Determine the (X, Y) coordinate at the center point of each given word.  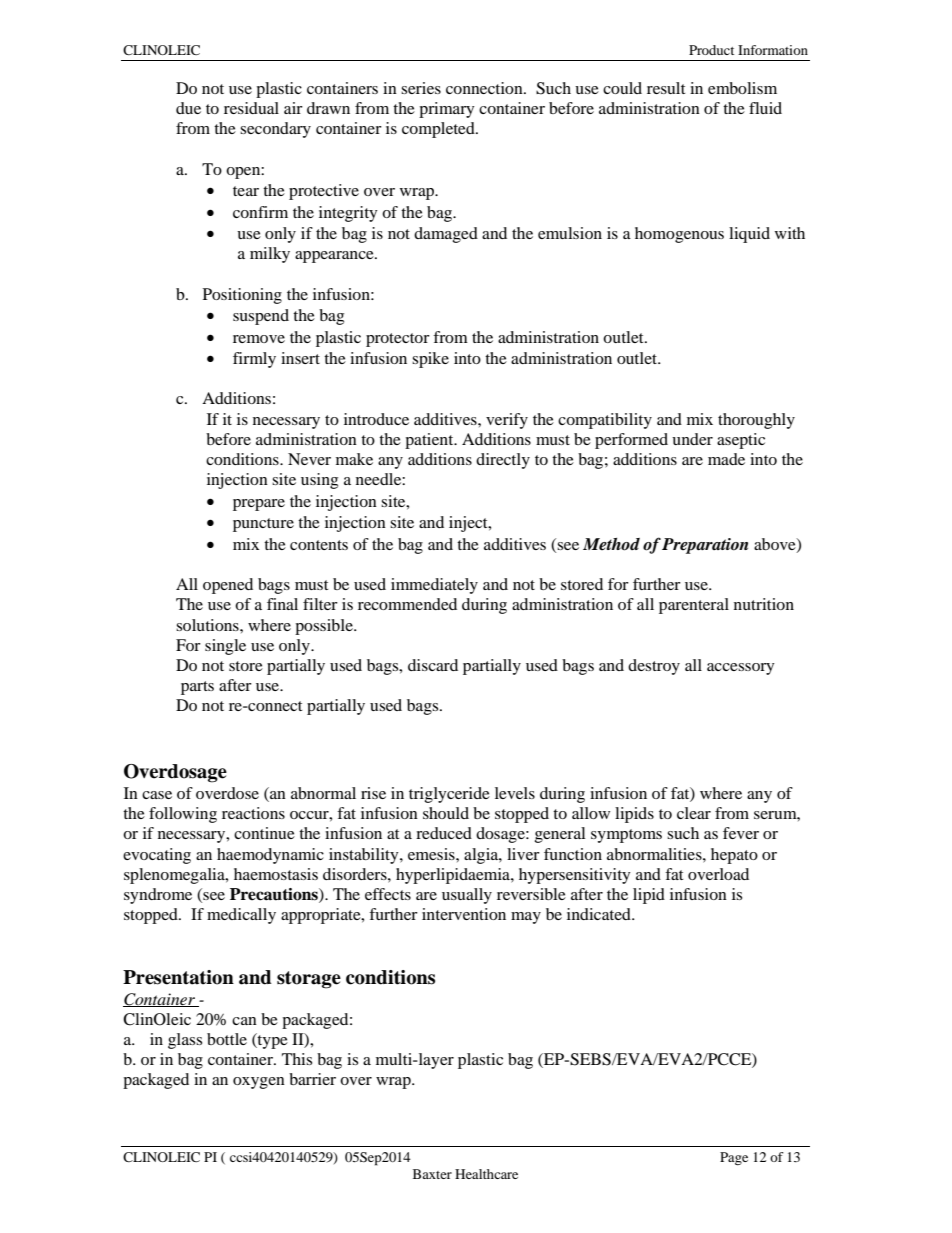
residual (251, 108)
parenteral (694, 606)
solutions (208, 625)
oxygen (259, 1083)
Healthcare (486, 1174)
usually (467, 896)
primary (447, 110)
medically (241, 916)
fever (741, 833)
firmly (254, 360)
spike (430, 360)
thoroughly (756, 421)
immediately (434, 586)
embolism (742, 88)
